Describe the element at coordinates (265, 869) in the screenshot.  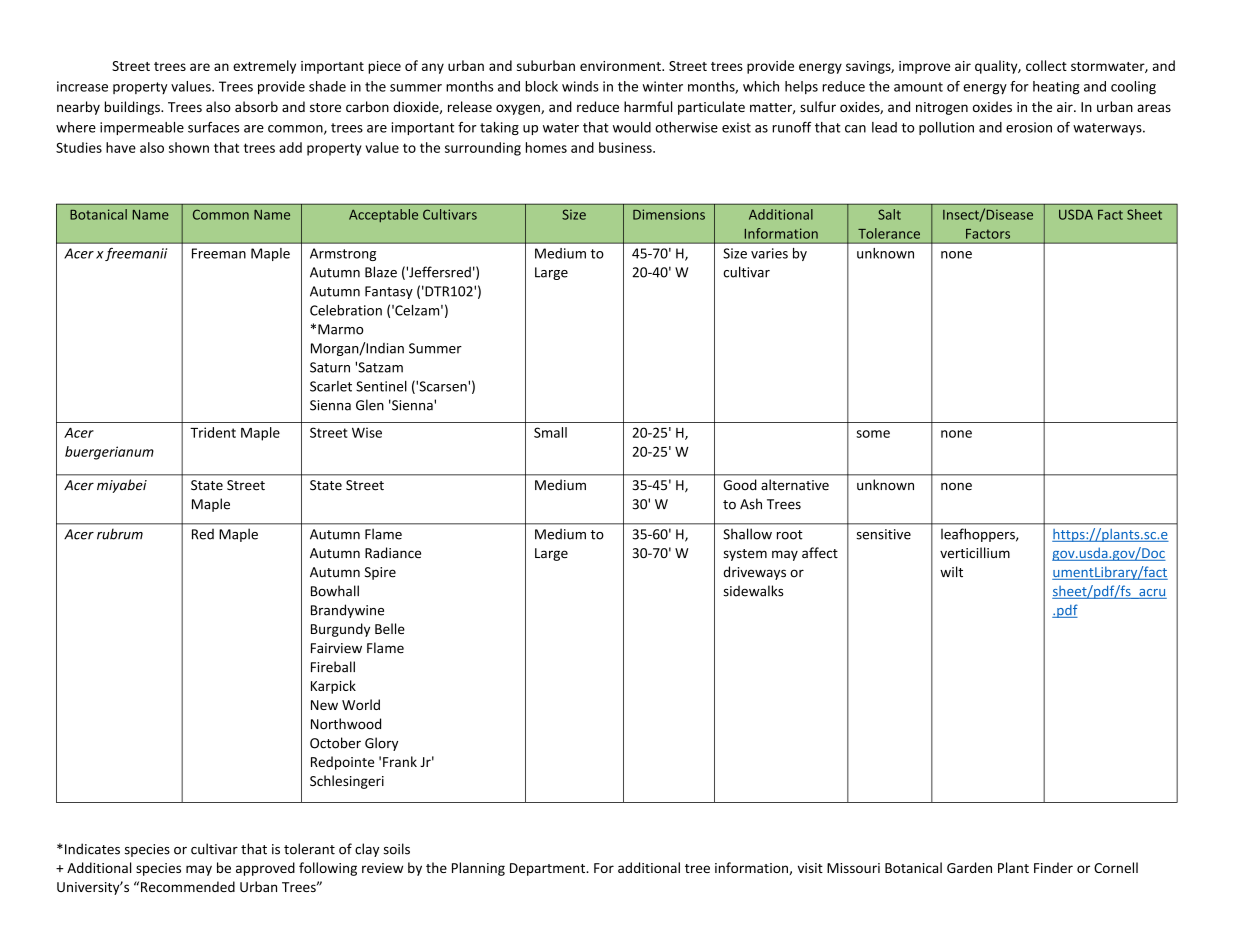
I see `approved` at that location.
